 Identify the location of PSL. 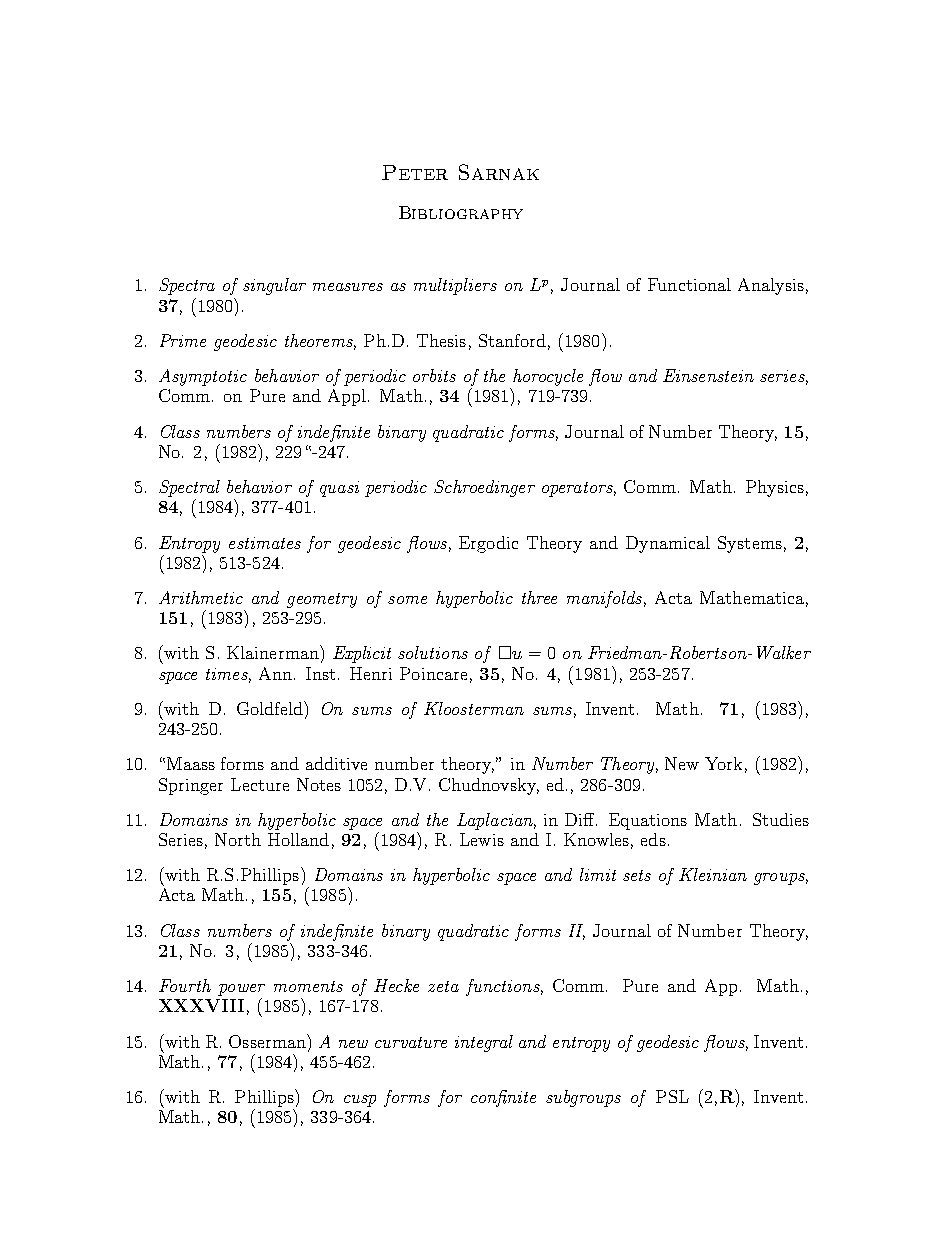
(672, 1096).
